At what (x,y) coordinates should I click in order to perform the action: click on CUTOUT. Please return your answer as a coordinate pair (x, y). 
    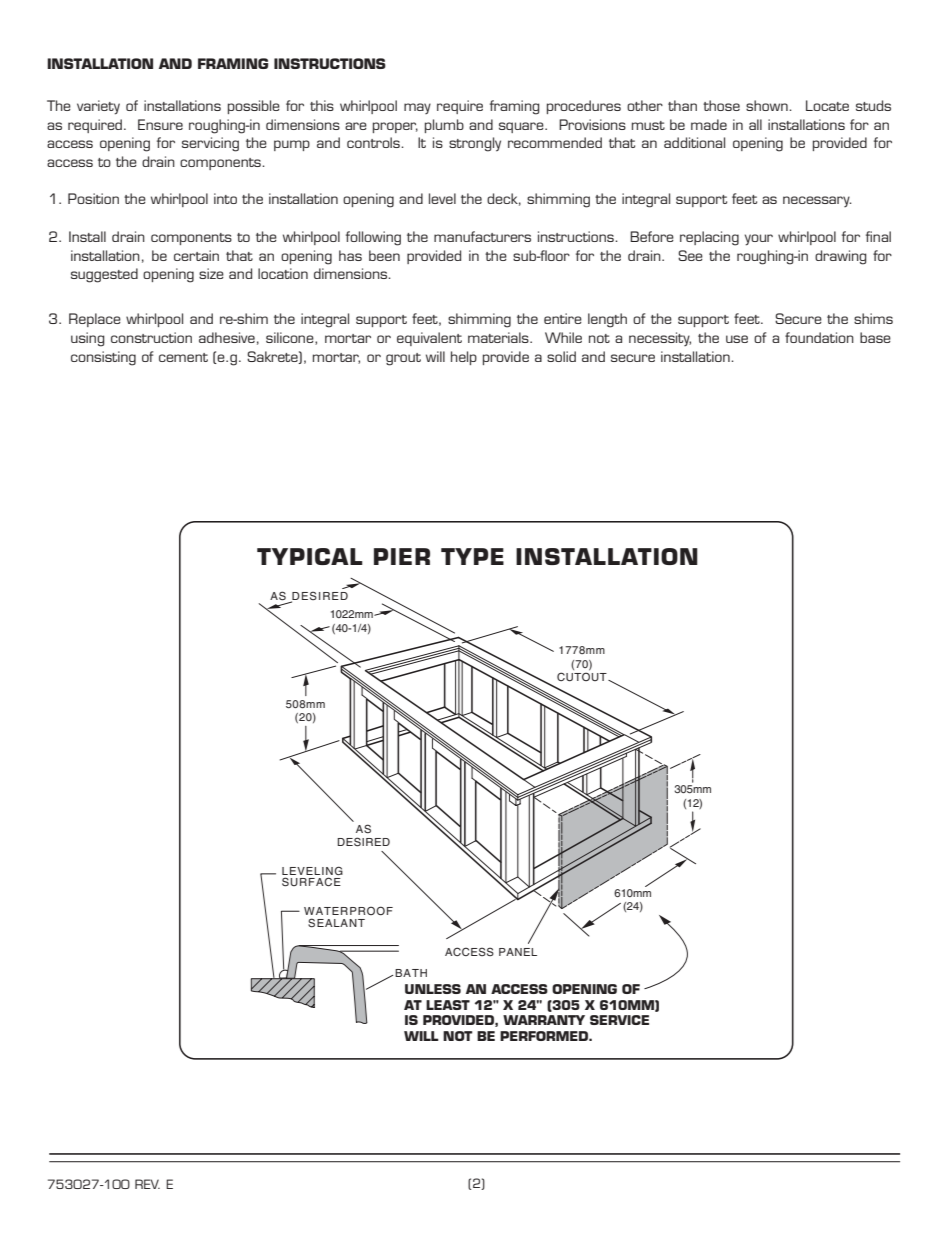
    Looking at the image, I should click on (583, 677).
